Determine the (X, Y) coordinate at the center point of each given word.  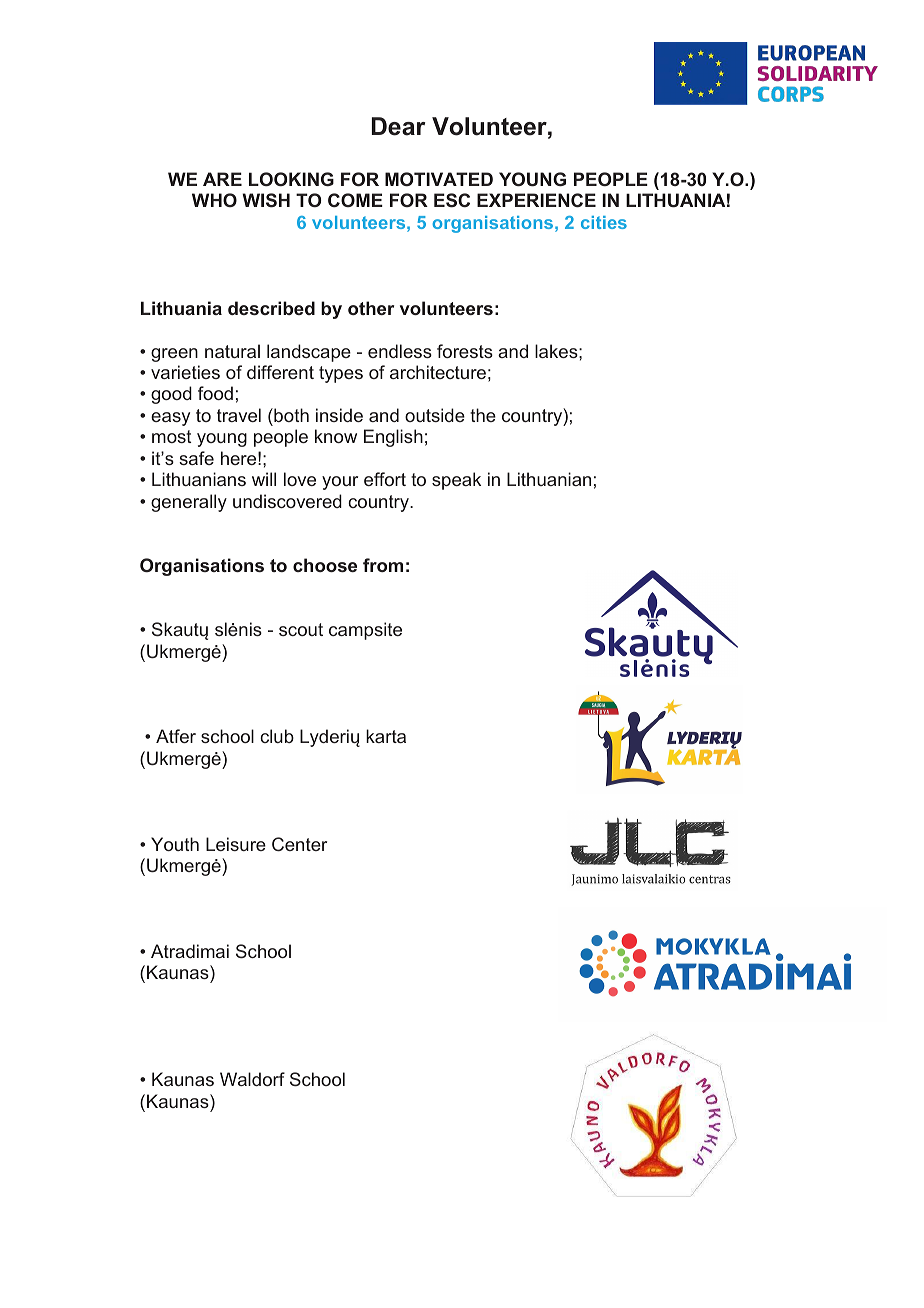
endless (400, 351)
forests (465, 351)
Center (299, 844)
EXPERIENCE (536, 200)
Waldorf (252, 1079)
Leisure (236, 844)
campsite (365, 631)
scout (301, 629)
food (215, 393)
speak (456, 481)
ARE (222, 179)
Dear (399, 126)
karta (386, 736)
